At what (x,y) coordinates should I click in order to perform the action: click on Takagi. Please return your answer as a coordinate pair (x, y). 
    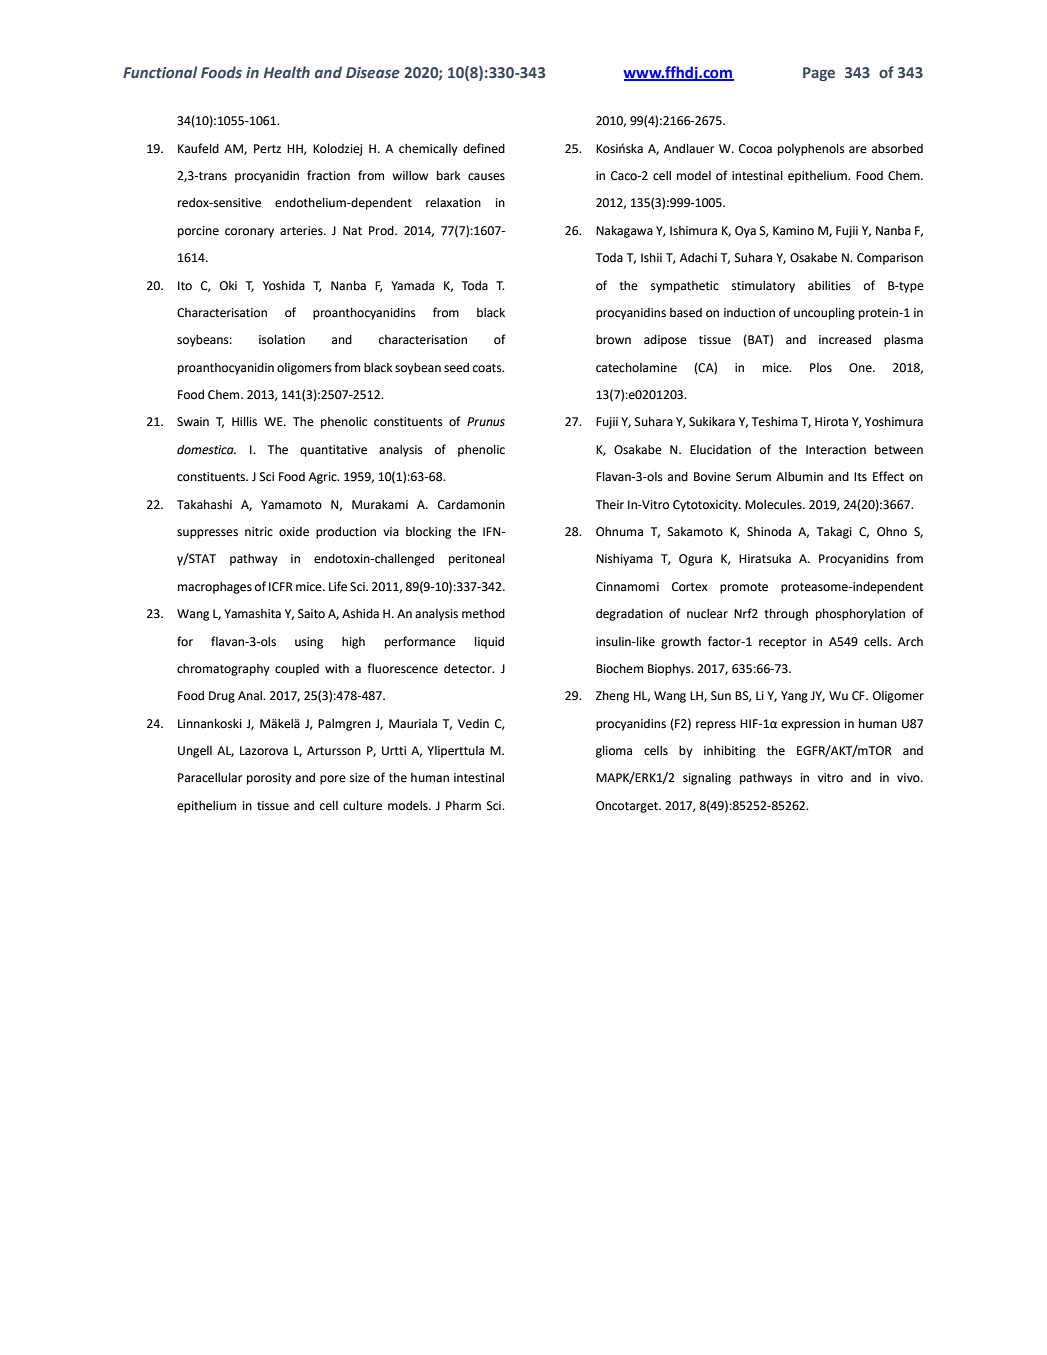
    Looking at the image, I should click on (834, 533).
